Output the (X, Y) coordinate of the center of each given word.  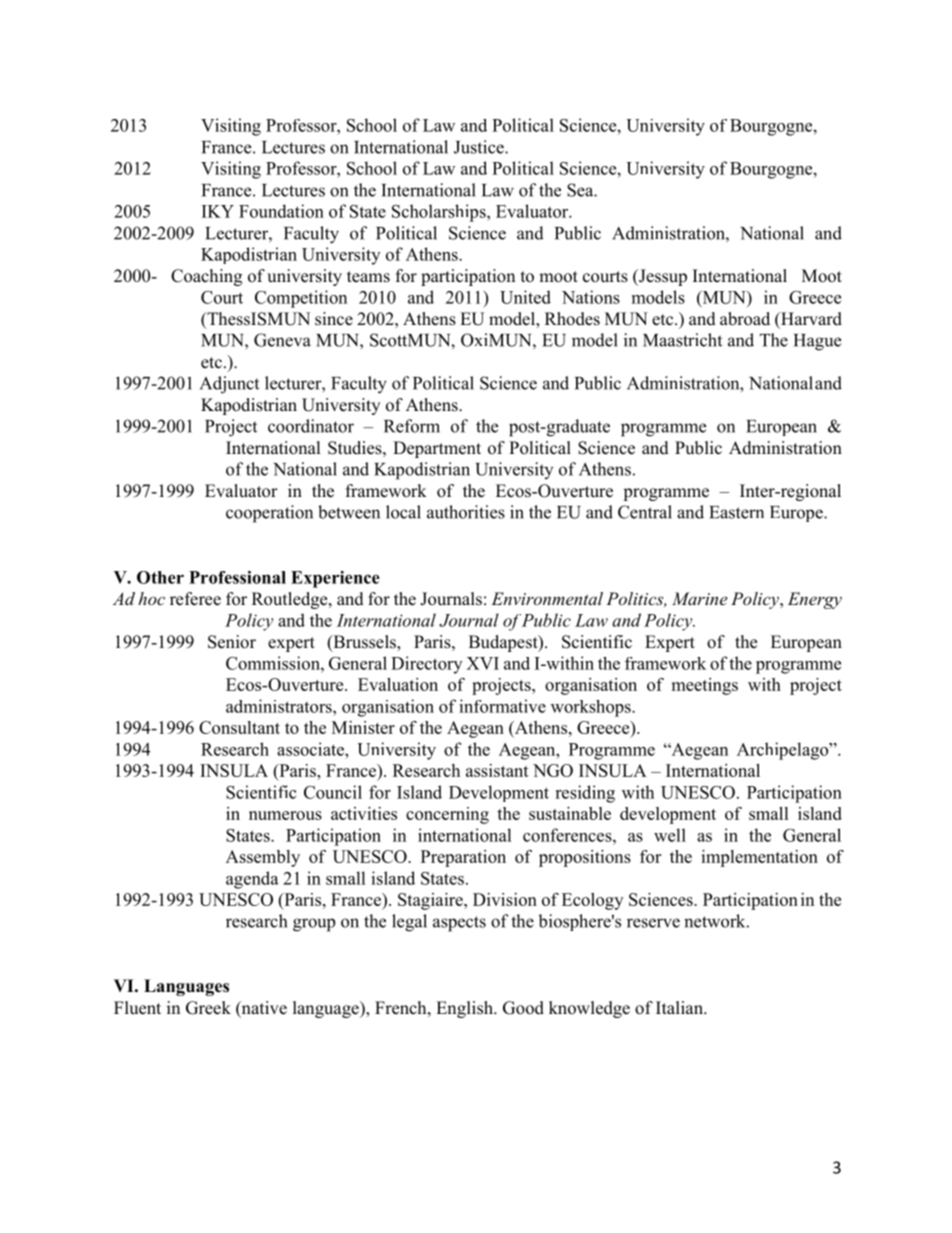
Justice (480, 147)
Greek (208, 1008)
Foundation (281, 211)
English (465, 1009)
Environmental (547, 598)
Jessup (662, 277)
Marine (699, 598)
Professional (237, 577)
